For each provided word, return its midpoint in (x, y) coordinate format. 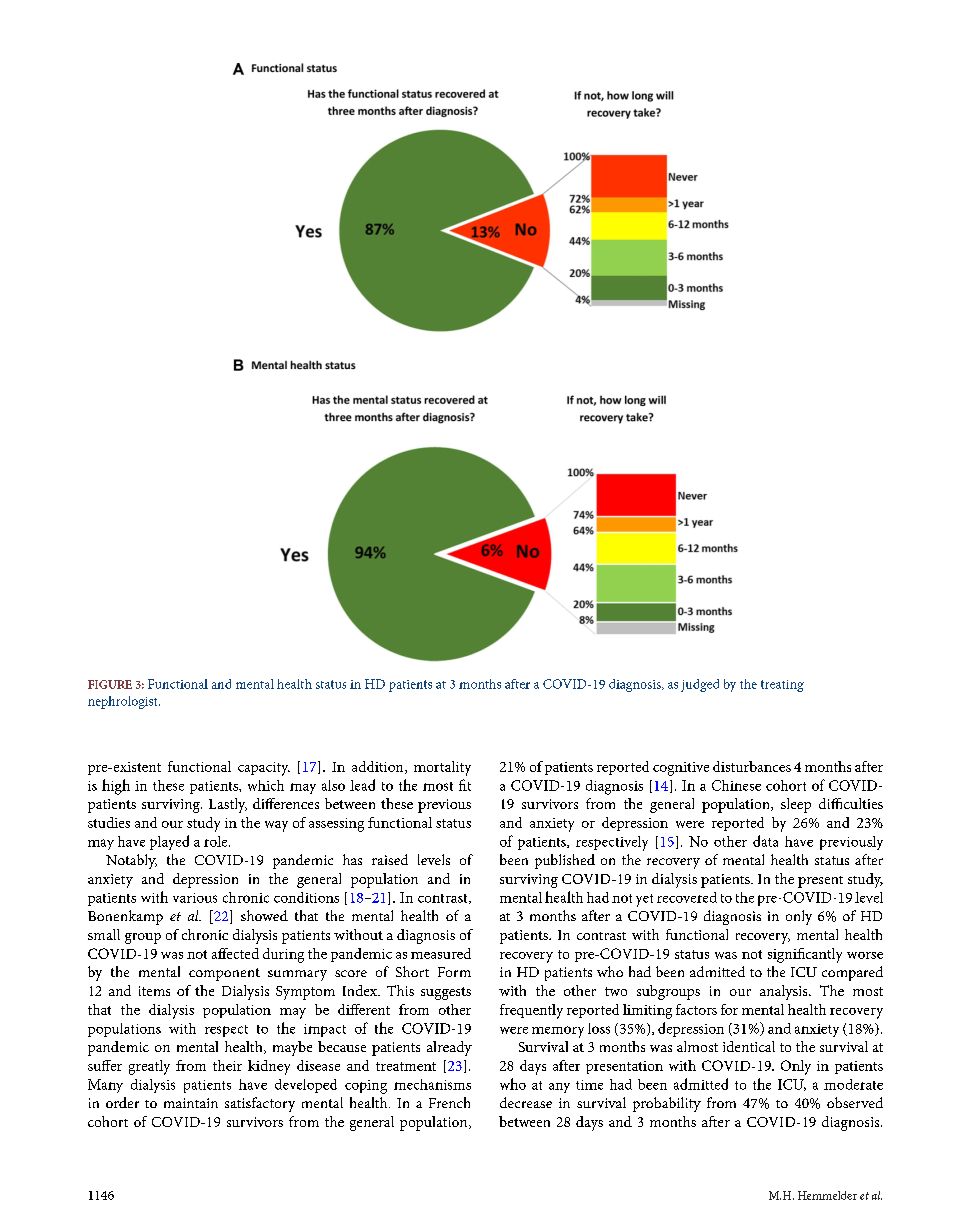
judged (700, 685)
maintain (191, 1103)
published (565, 861)
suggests (446, 993)
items (154, 991)
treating (782, 686)
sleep (796, 805)
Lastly (228, 805)
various (195, 898)
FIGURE (110, 684)
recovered (687, 897)
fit (465, 785)
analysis (785, 992)
